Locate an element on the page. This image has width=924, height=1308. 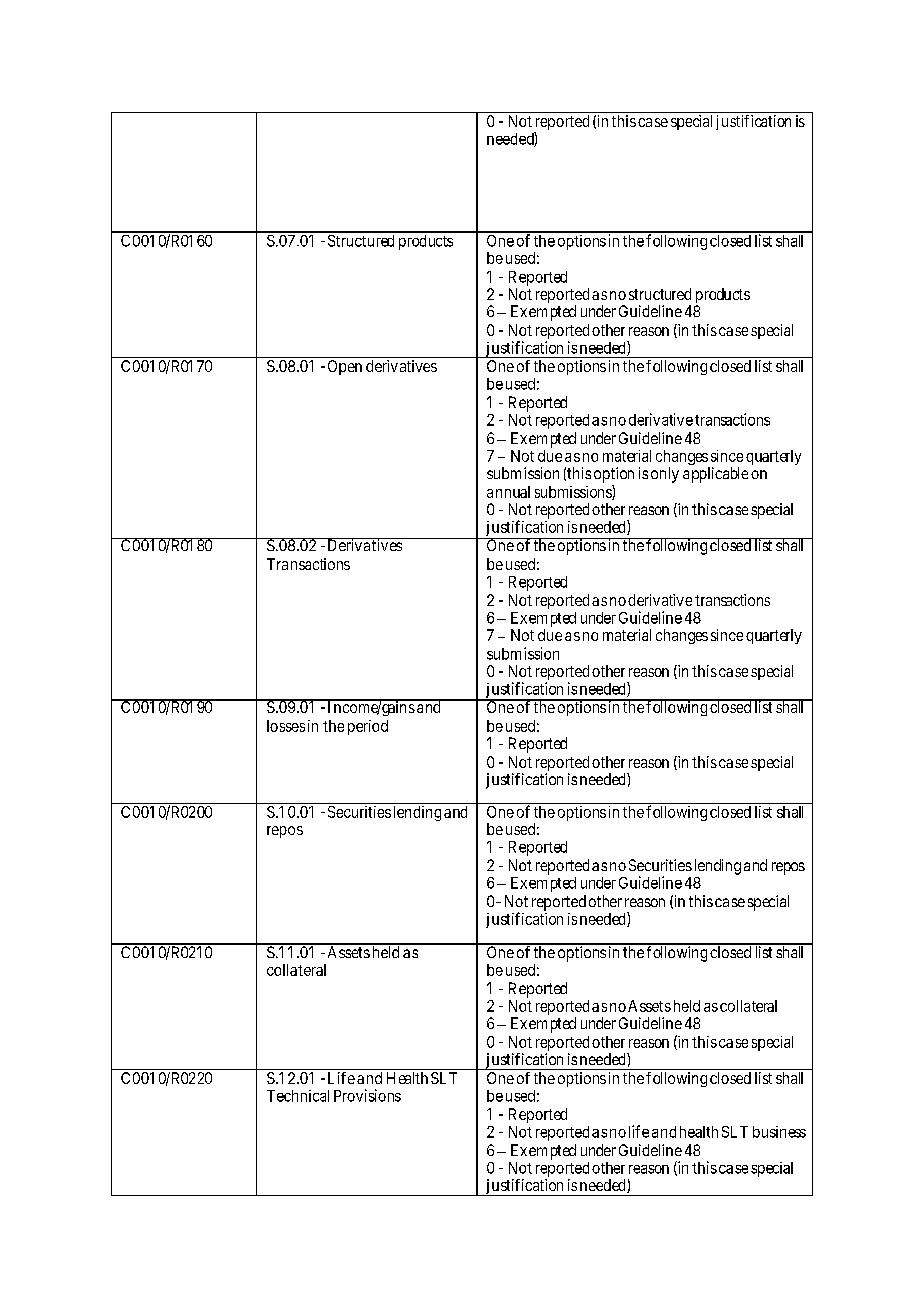
losses is located at coordinates (286, 726).
